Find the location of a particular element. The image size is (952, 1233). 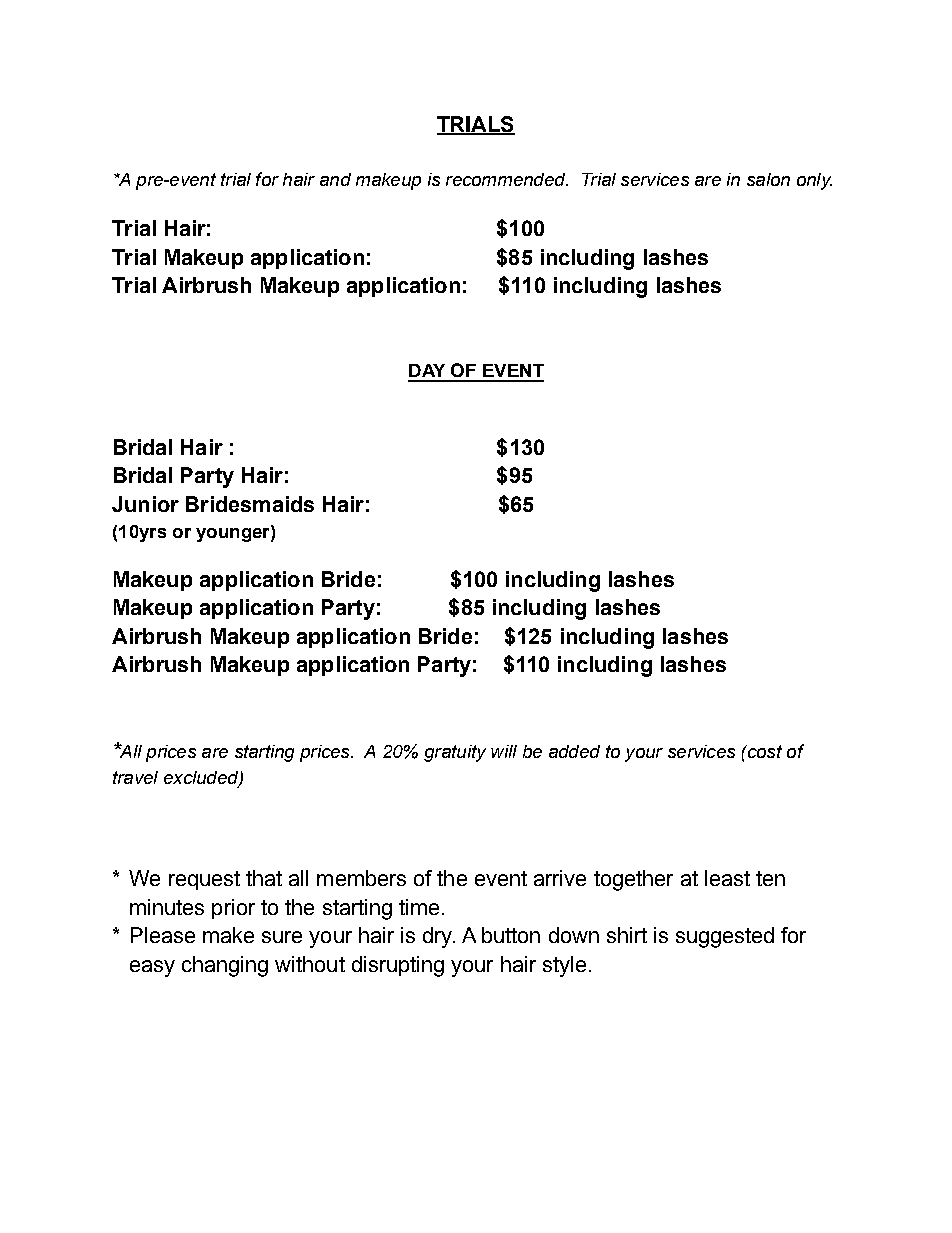

and is located at coordinates (335, 179).
